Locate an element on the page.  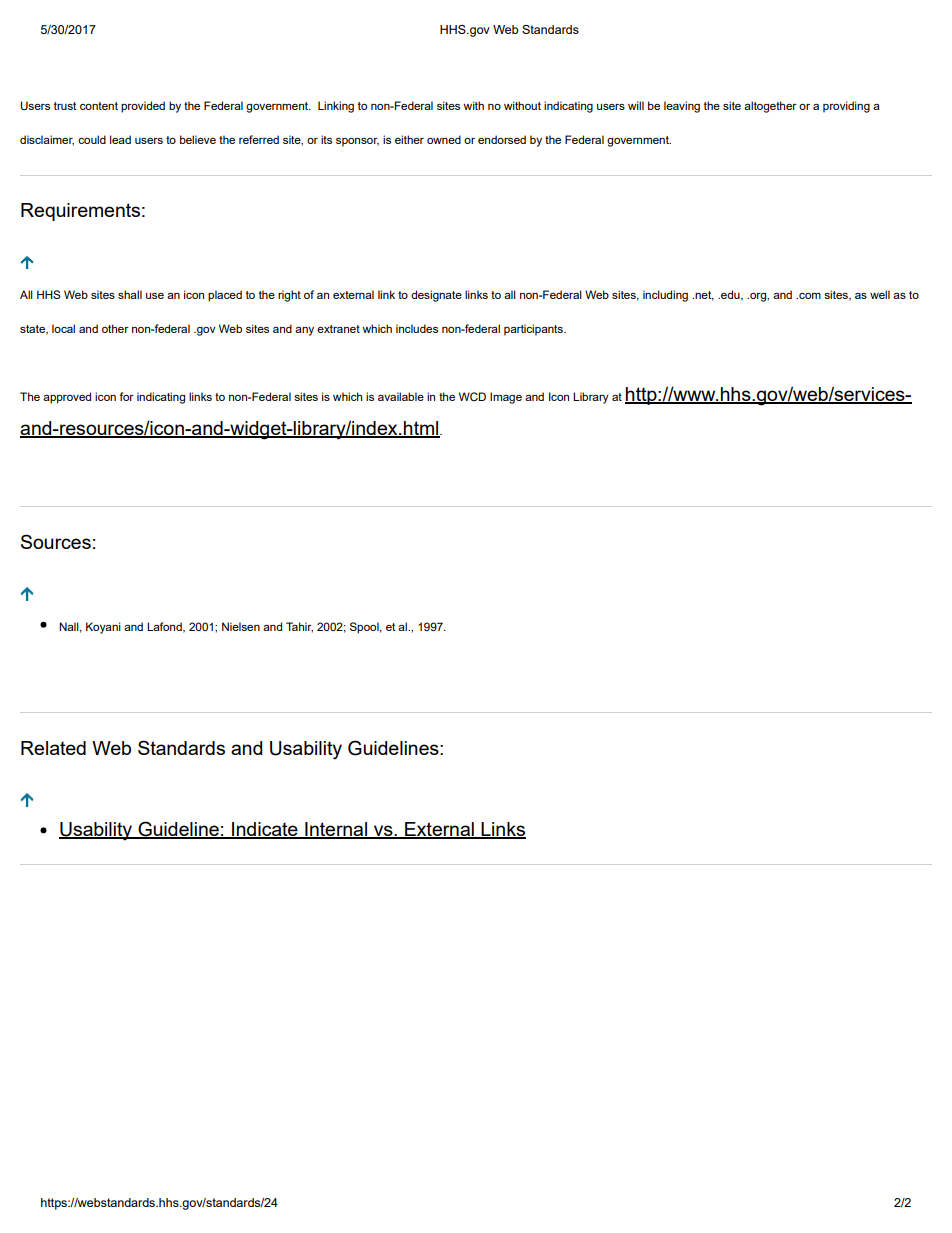
Tahir is located at coordinates (299, 627).
